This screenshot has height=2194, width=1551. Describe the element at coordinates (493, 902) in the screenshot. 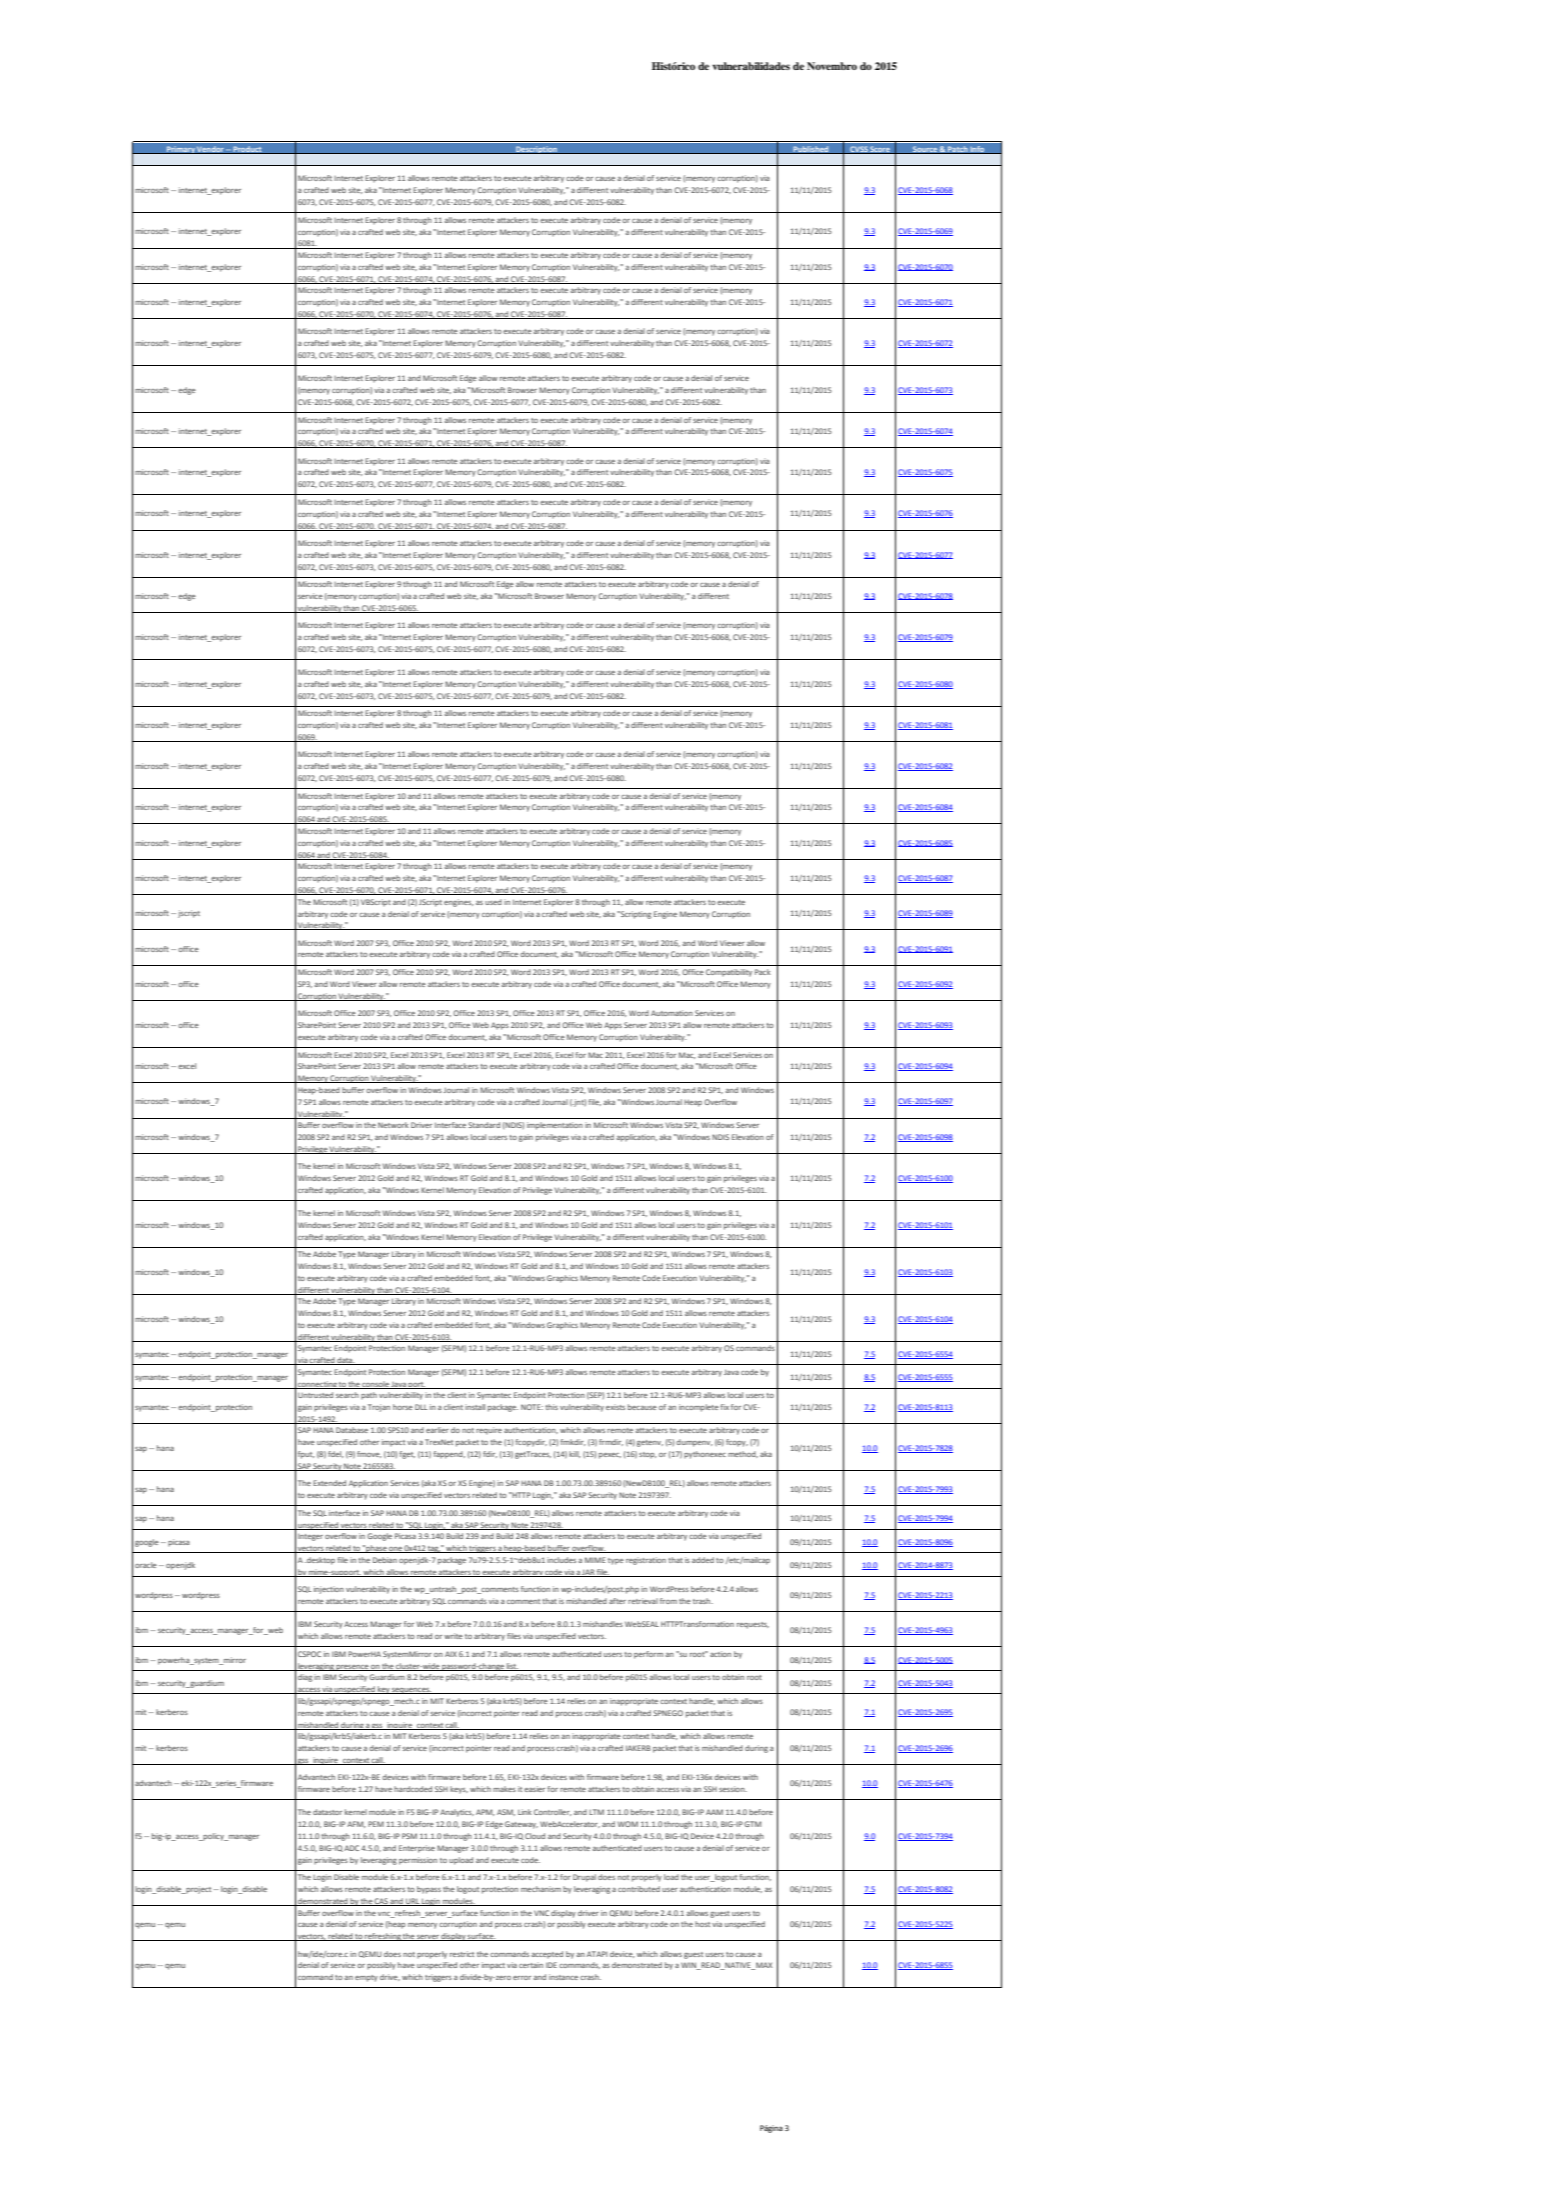

I see `used` at that location.
